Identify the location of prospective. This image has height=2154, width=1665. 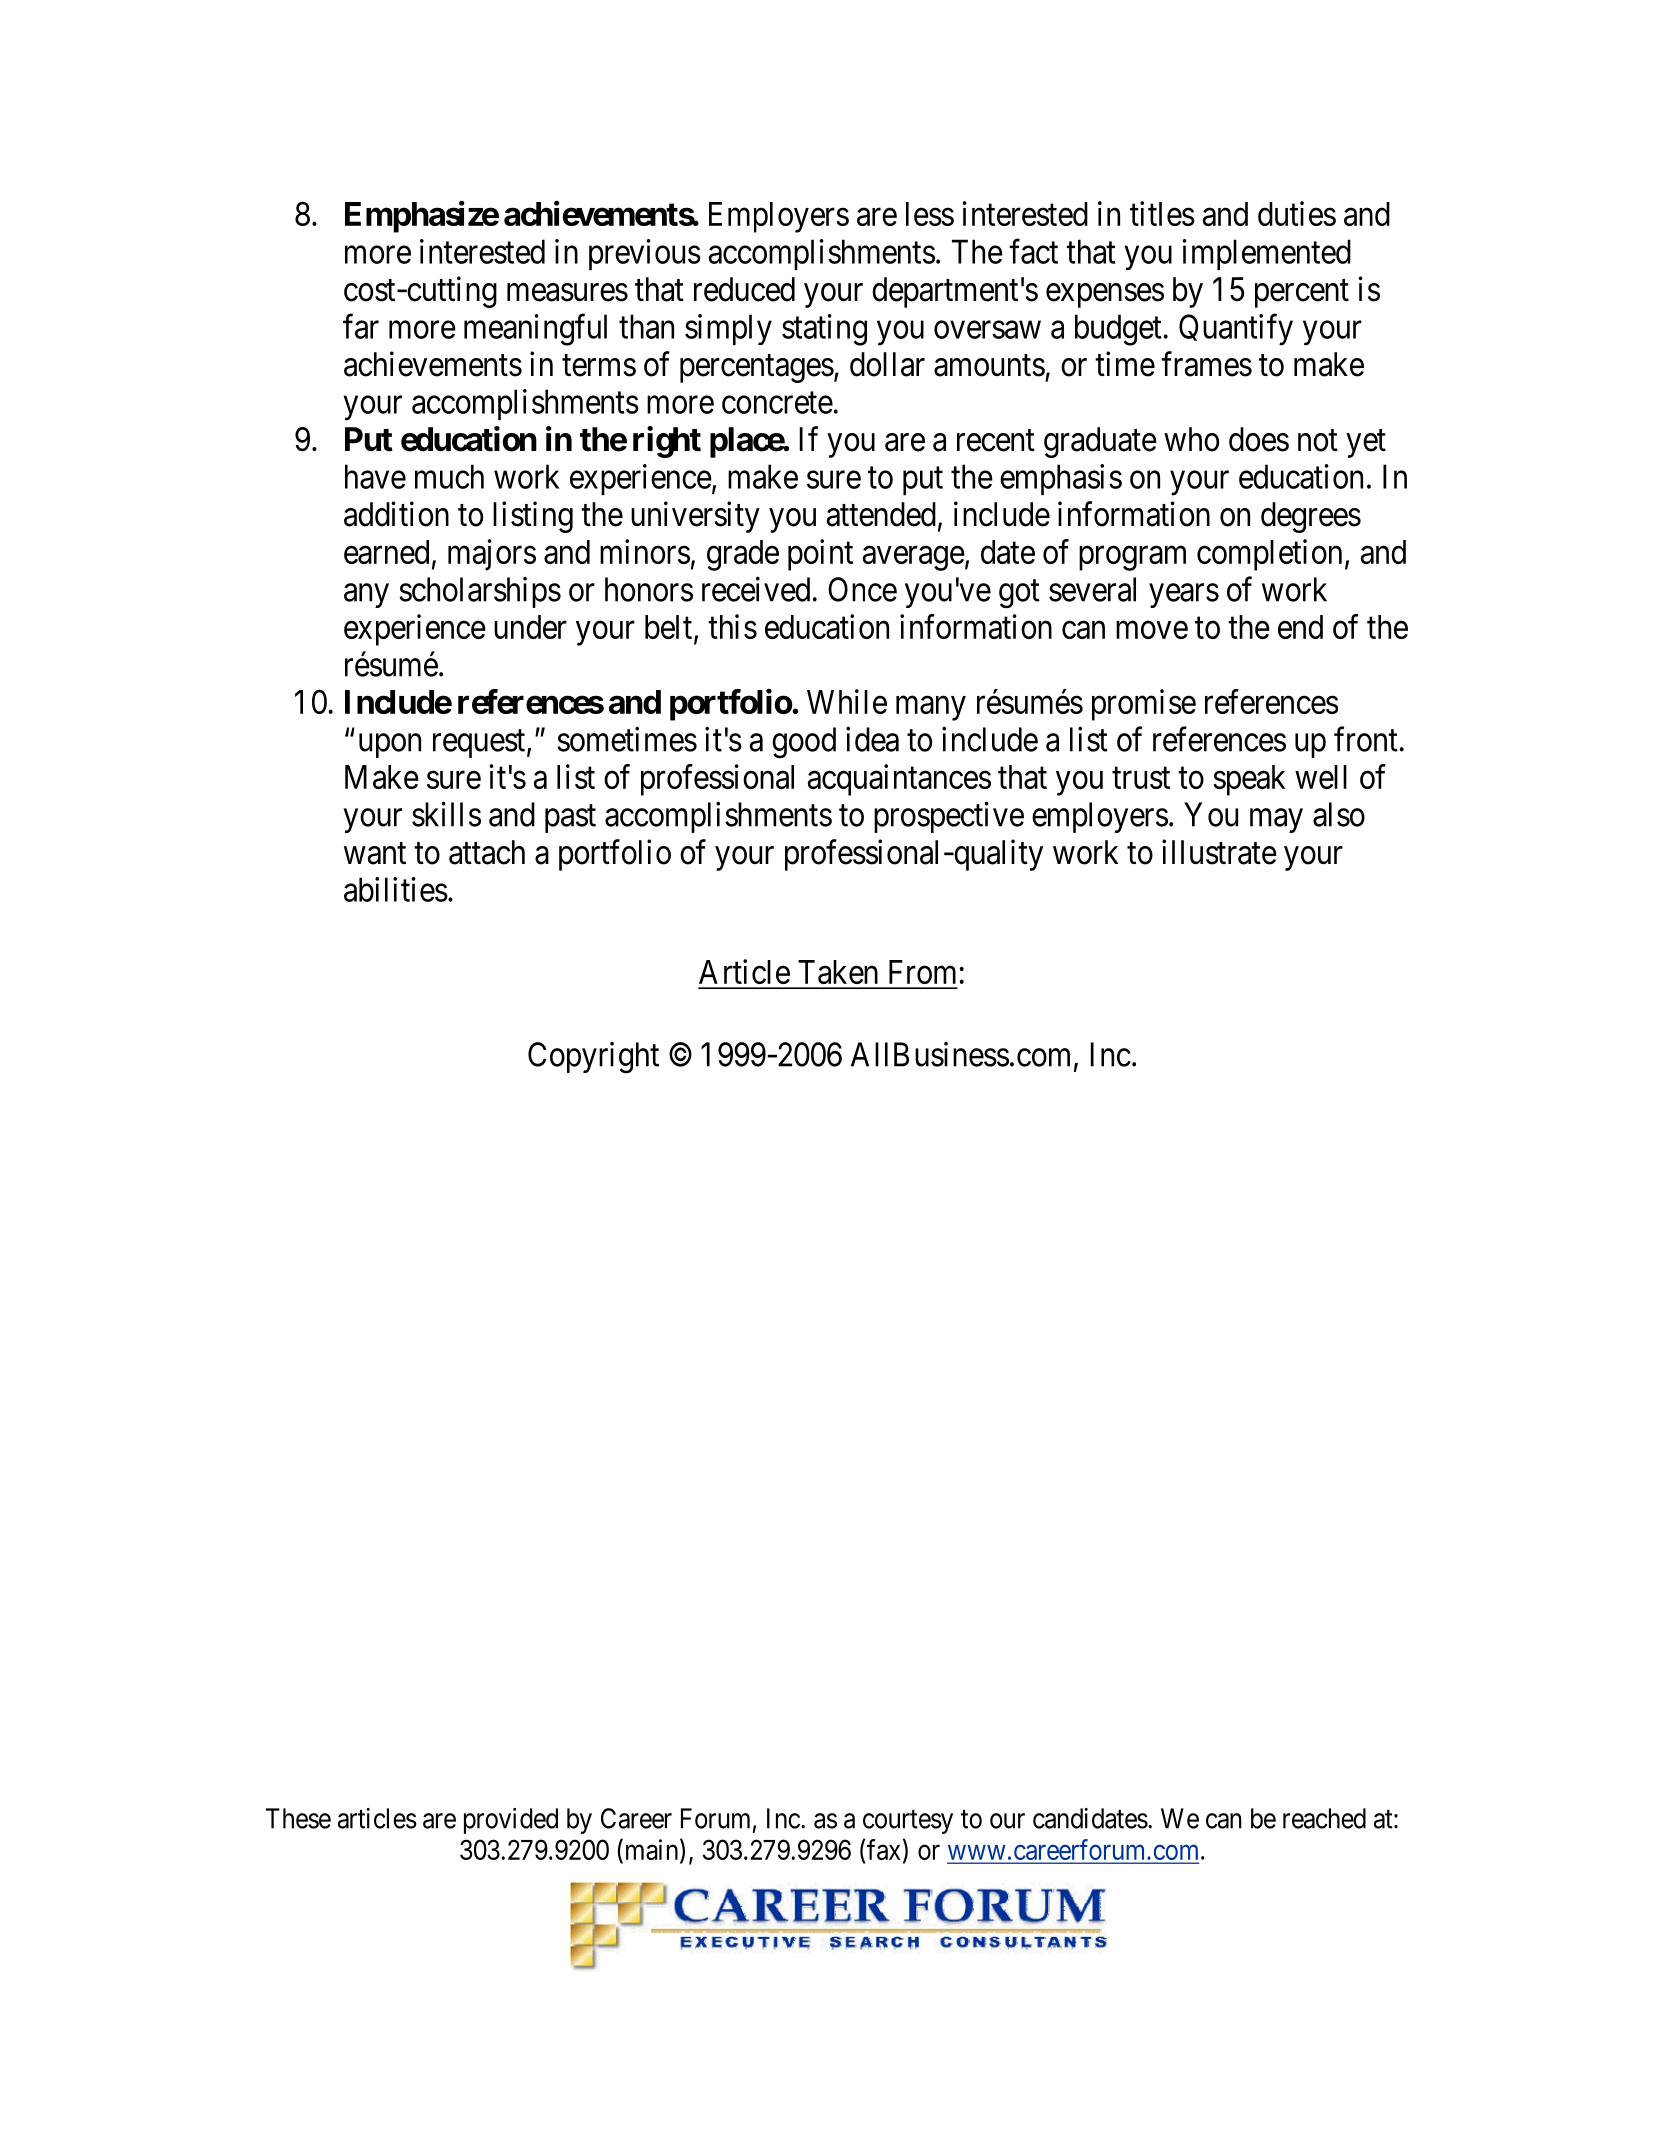
(949, 817).
